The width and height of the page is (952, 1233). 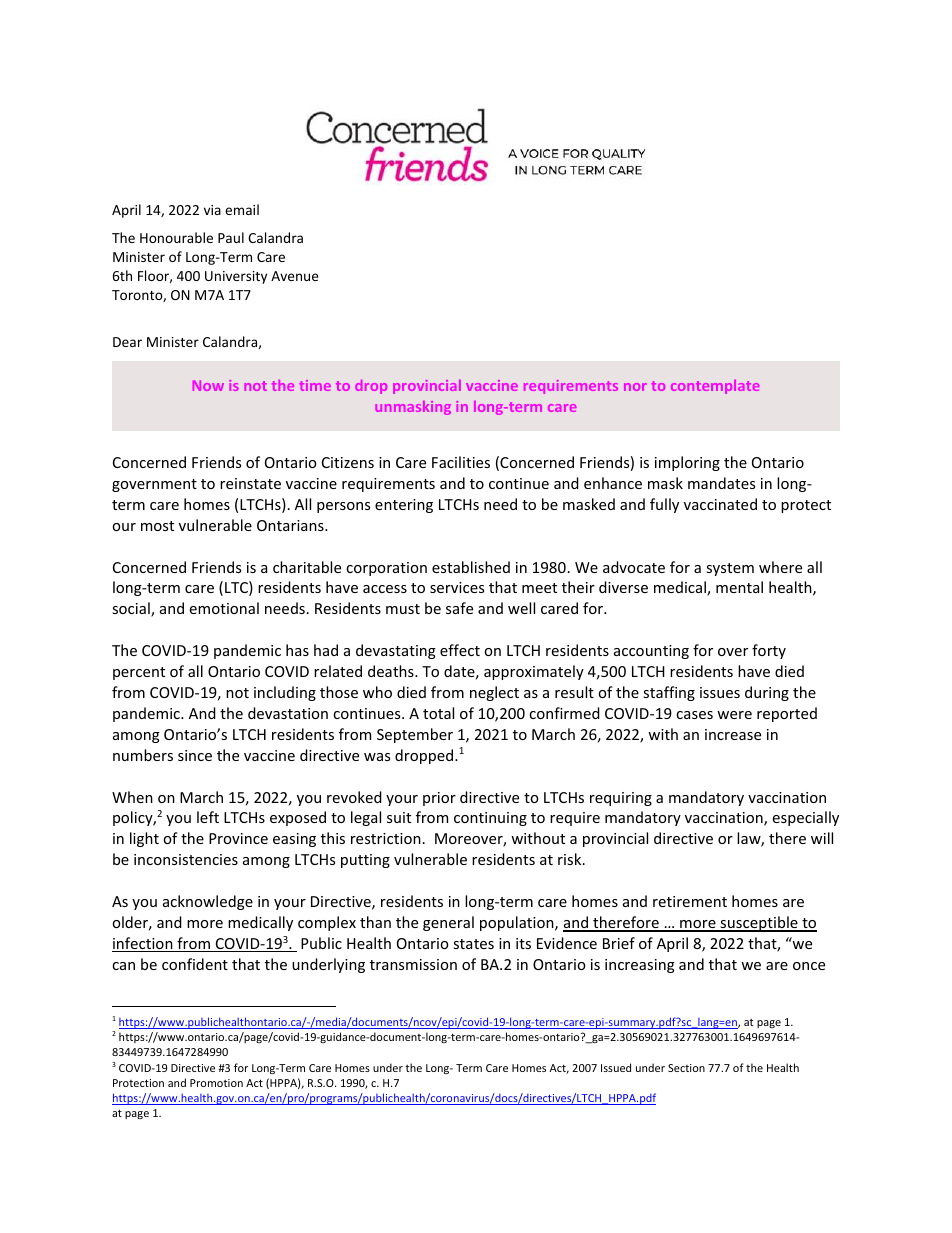 What do you see at coordinates (616, 1067) in the page?
I see `Issued` at bounding box center [616, 1067].
